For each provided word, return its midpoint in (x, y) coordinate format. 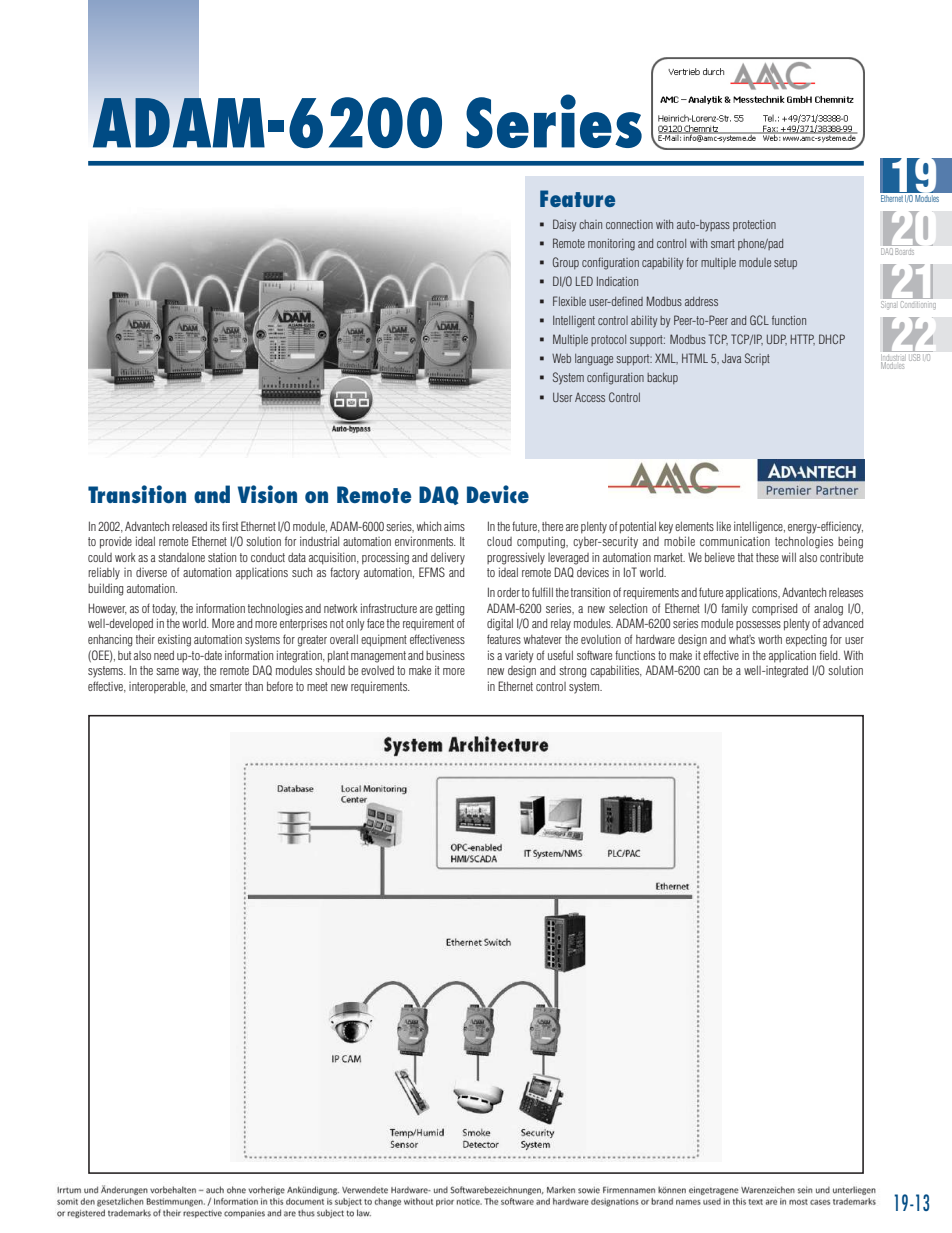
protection (754, 225)
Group (566, 263)
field (829, 655)
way (191, 673)
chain (590, 224)
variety (519, 656)
